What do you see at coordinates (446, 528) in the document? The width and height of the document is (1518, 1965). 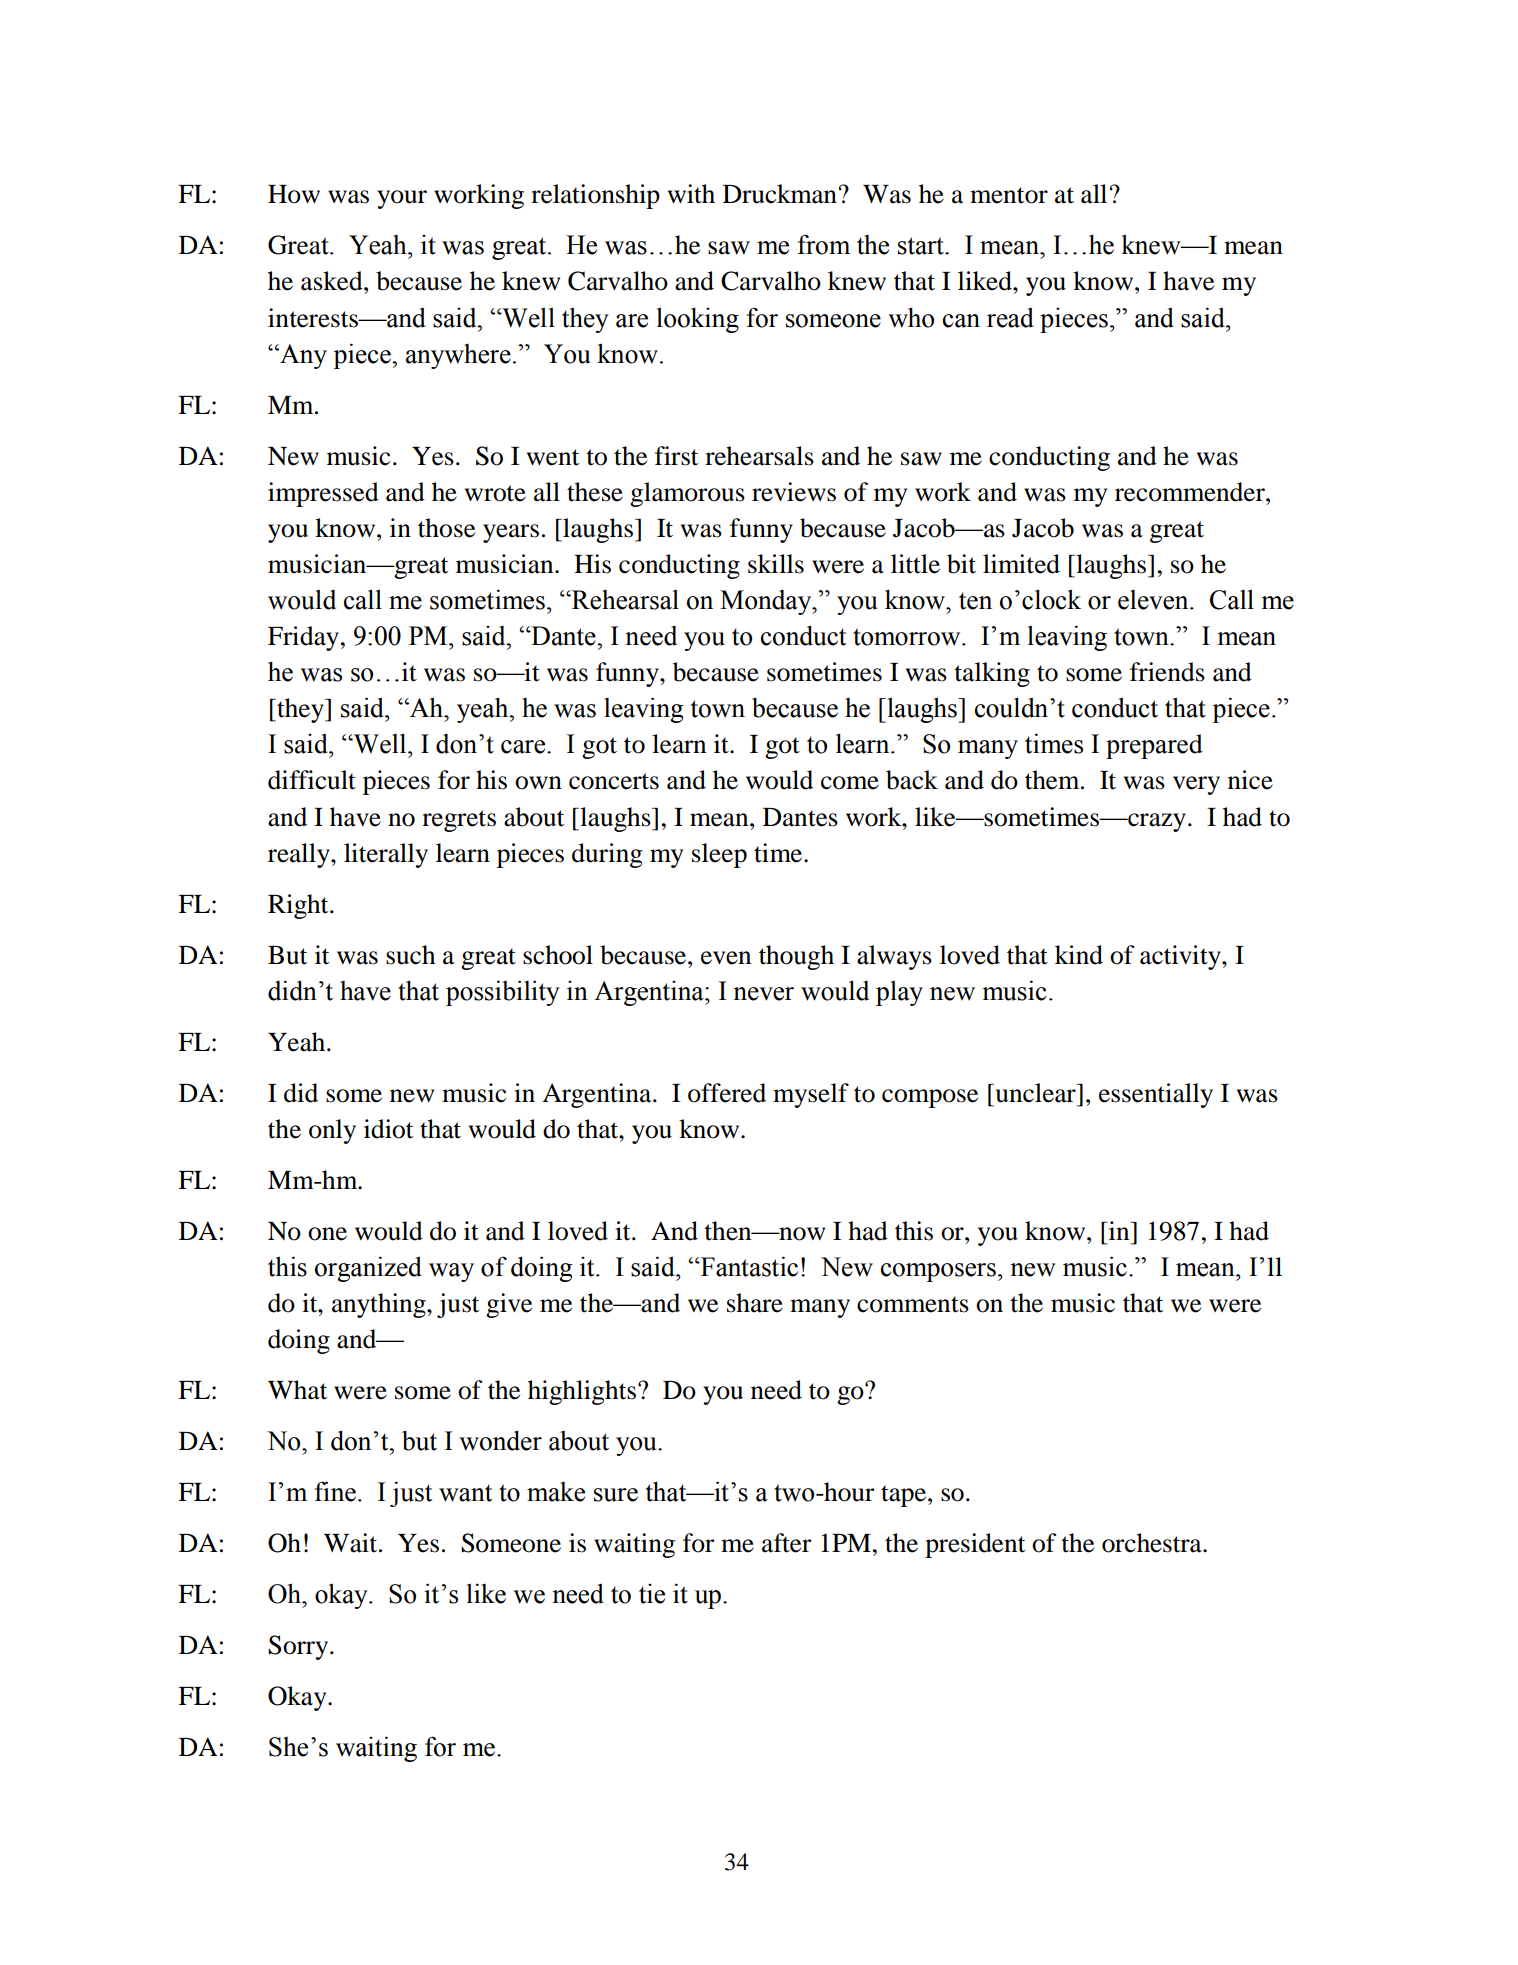 I see `those` at bounding box center [446, 528].
